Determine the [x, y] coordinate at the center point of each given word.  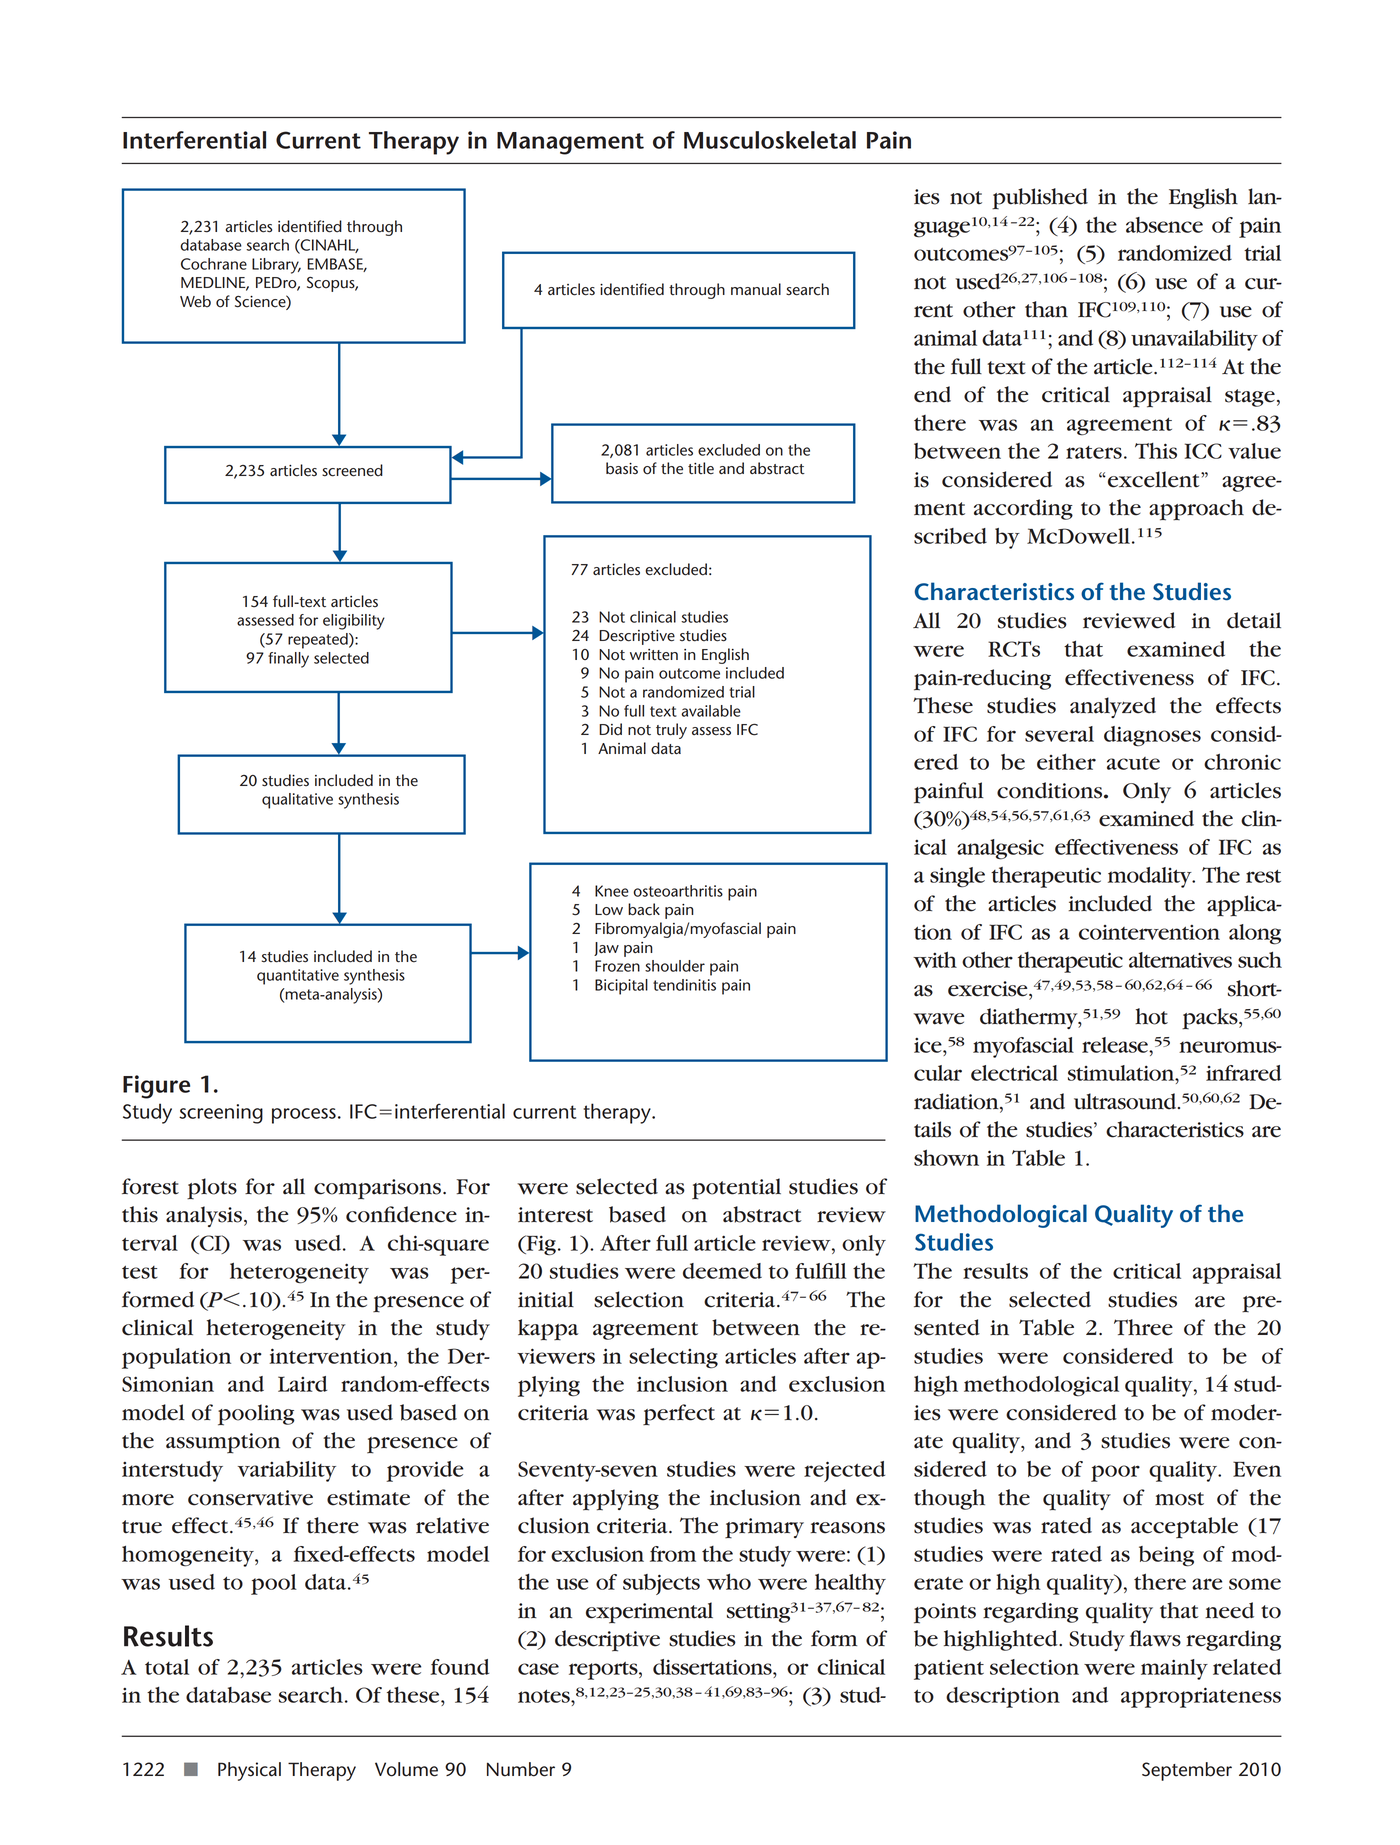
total [167, 1667]
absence [1164, 225]
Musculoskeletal [770, 140]
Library [276, 266]
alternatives [1180, 960]
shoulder [675, 966]
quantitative [298, 977]
